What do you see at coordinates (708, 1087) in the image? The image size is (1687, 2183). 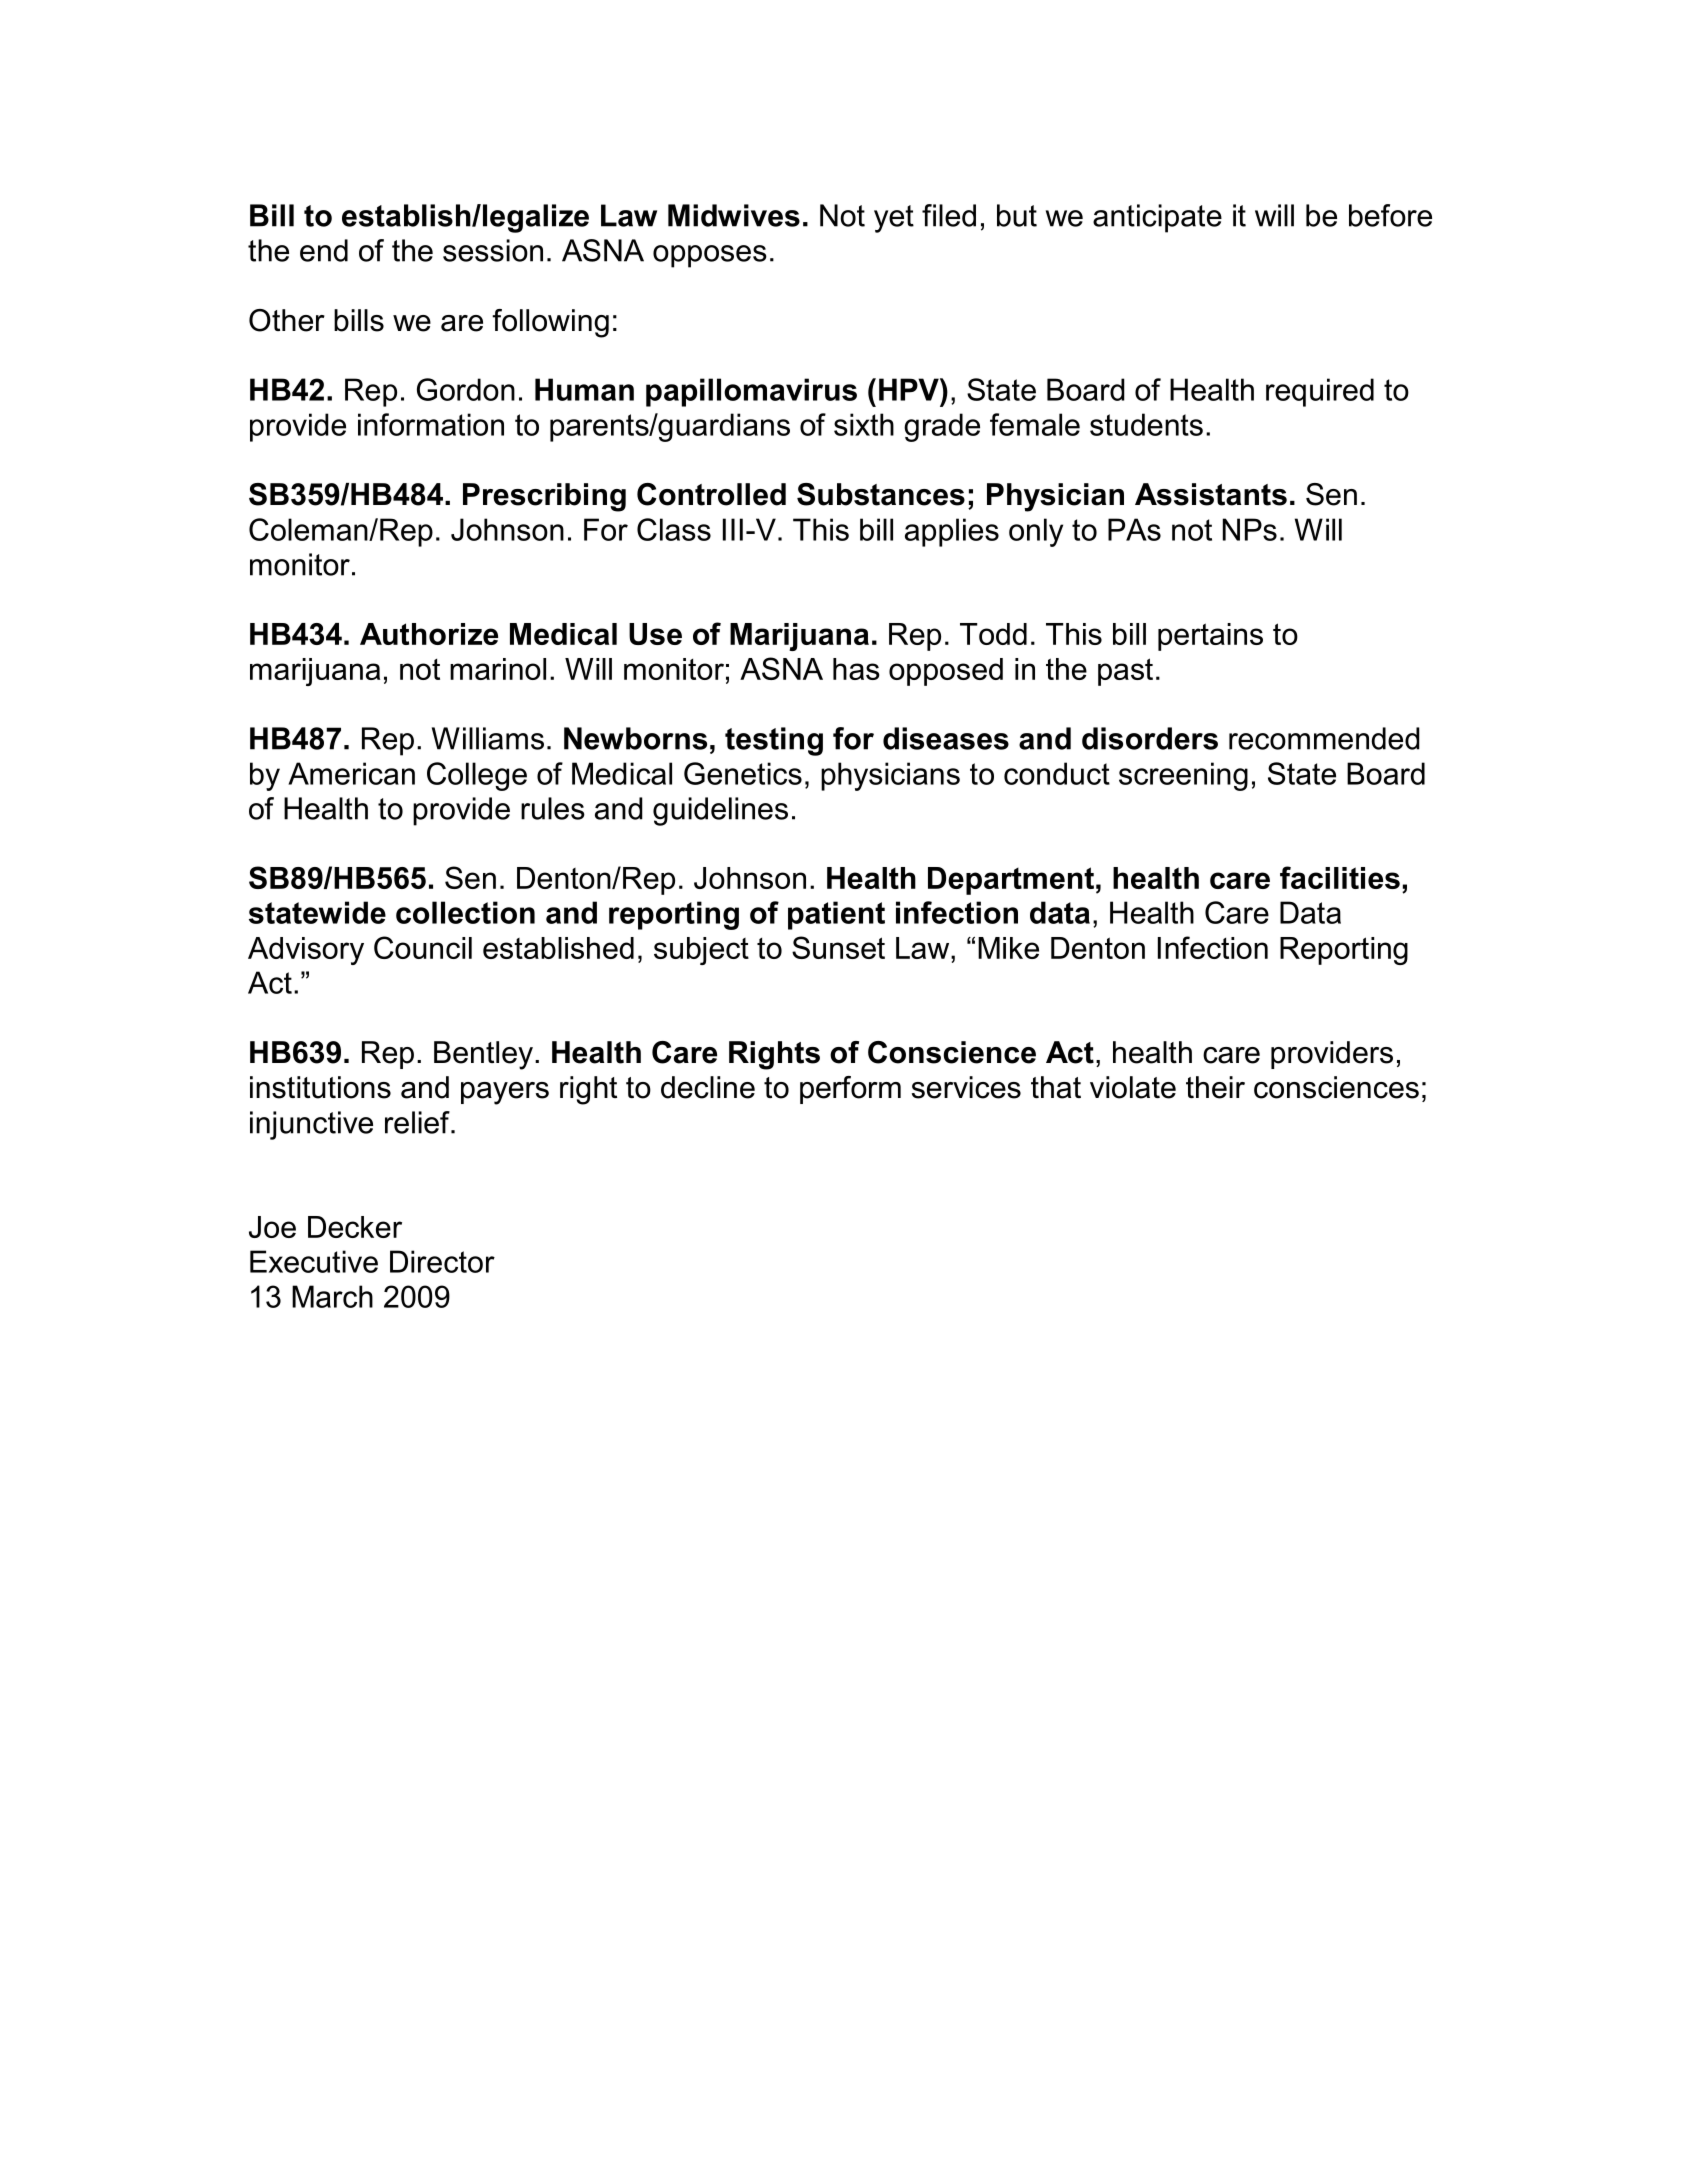 I see `decline` at bounding box center [708, 1087].
